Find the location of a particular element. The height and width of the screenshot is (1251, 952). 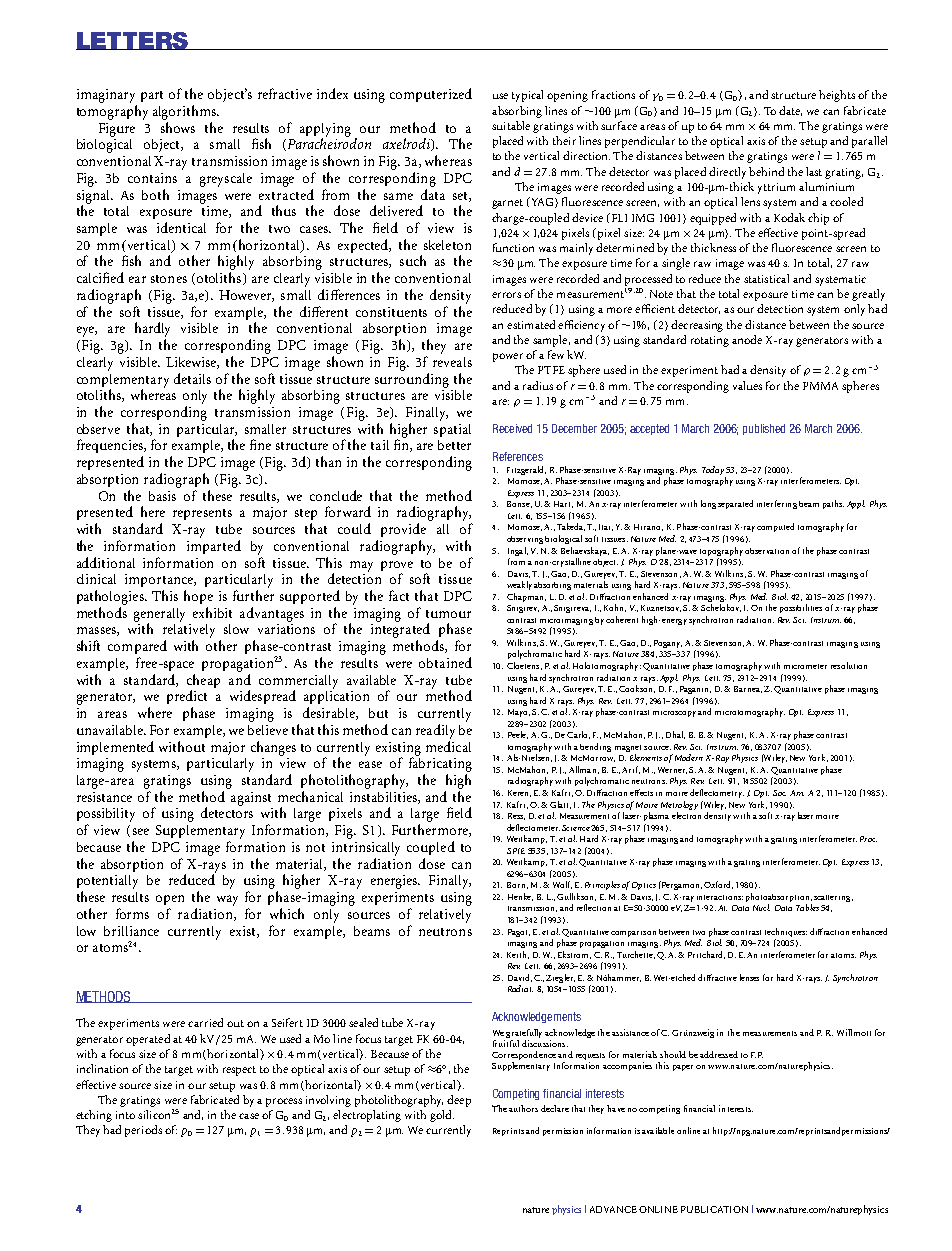

gold is located at coordinates (442, 1116).
